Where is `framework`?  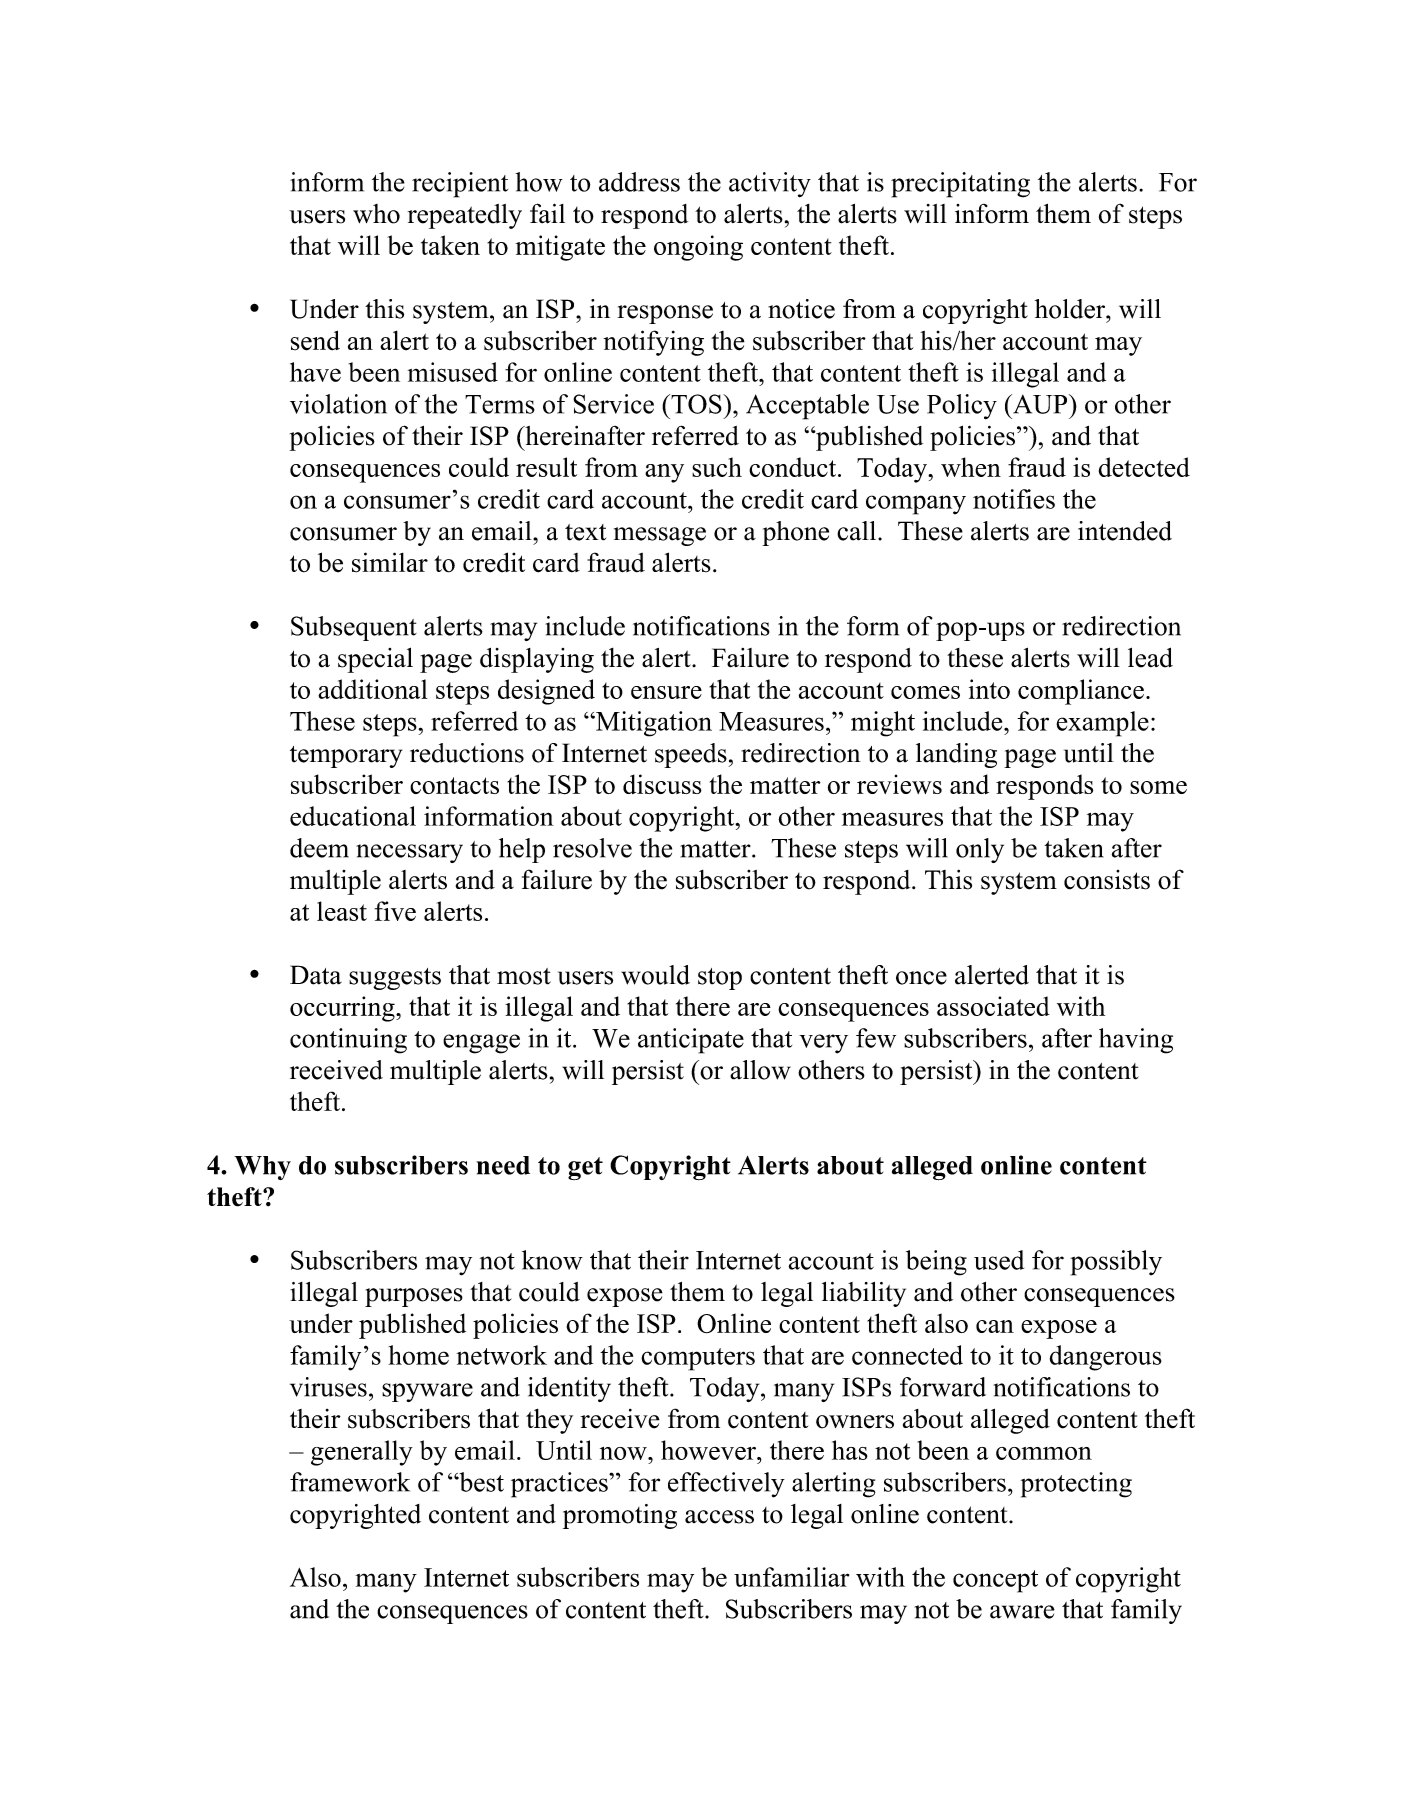 framework is located at coordinates (350, 1482).
